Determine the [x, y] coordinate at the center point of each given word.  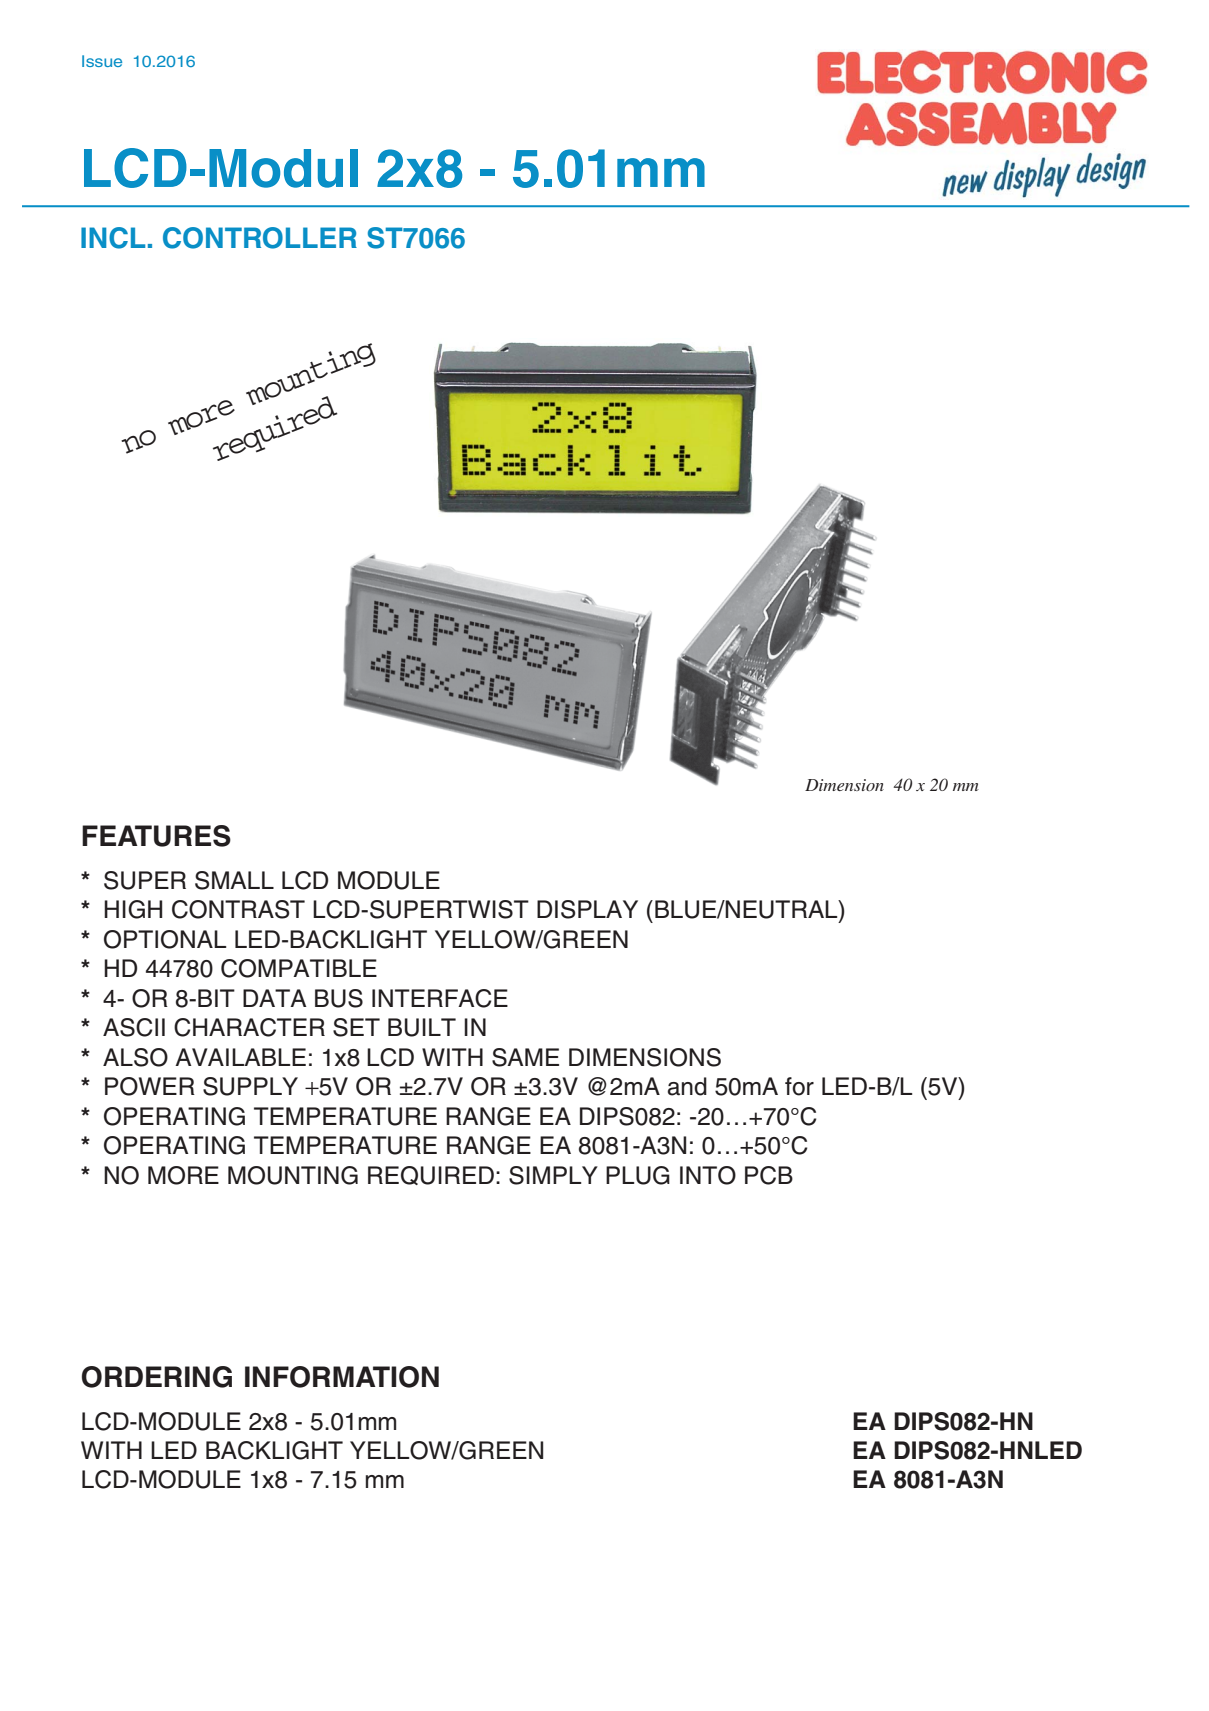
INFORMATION [342, 1377]
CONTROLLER [260, 238]
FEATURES [156, 836]
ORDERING [157, 1377]
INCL [113, 238]
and [687, 1086]
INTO [708, 1175]
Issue [102, 61]
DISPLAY [587, 909]
